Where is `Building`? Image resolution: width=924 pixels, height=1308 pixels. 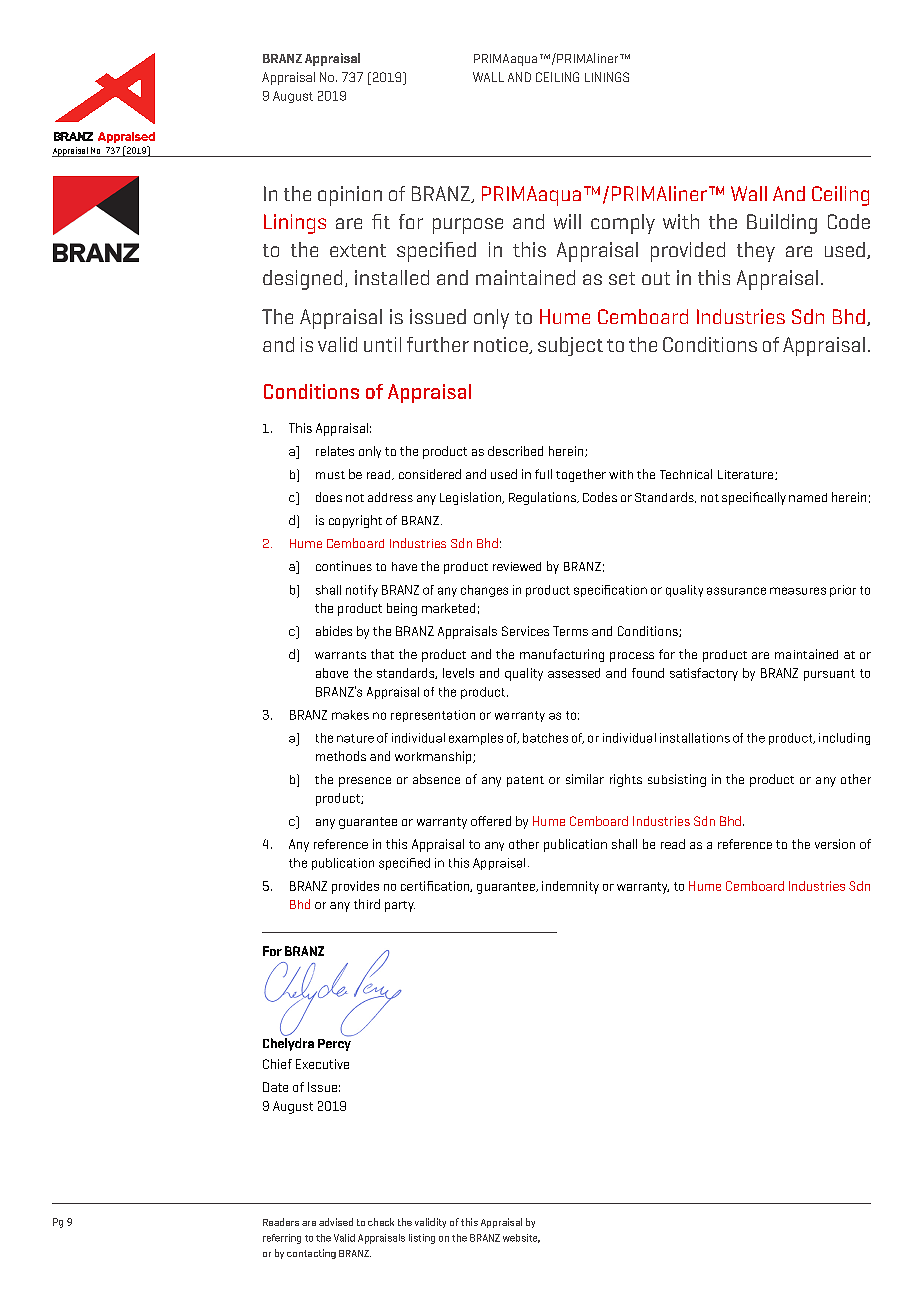
Building is located at coordinates (782, 224).
